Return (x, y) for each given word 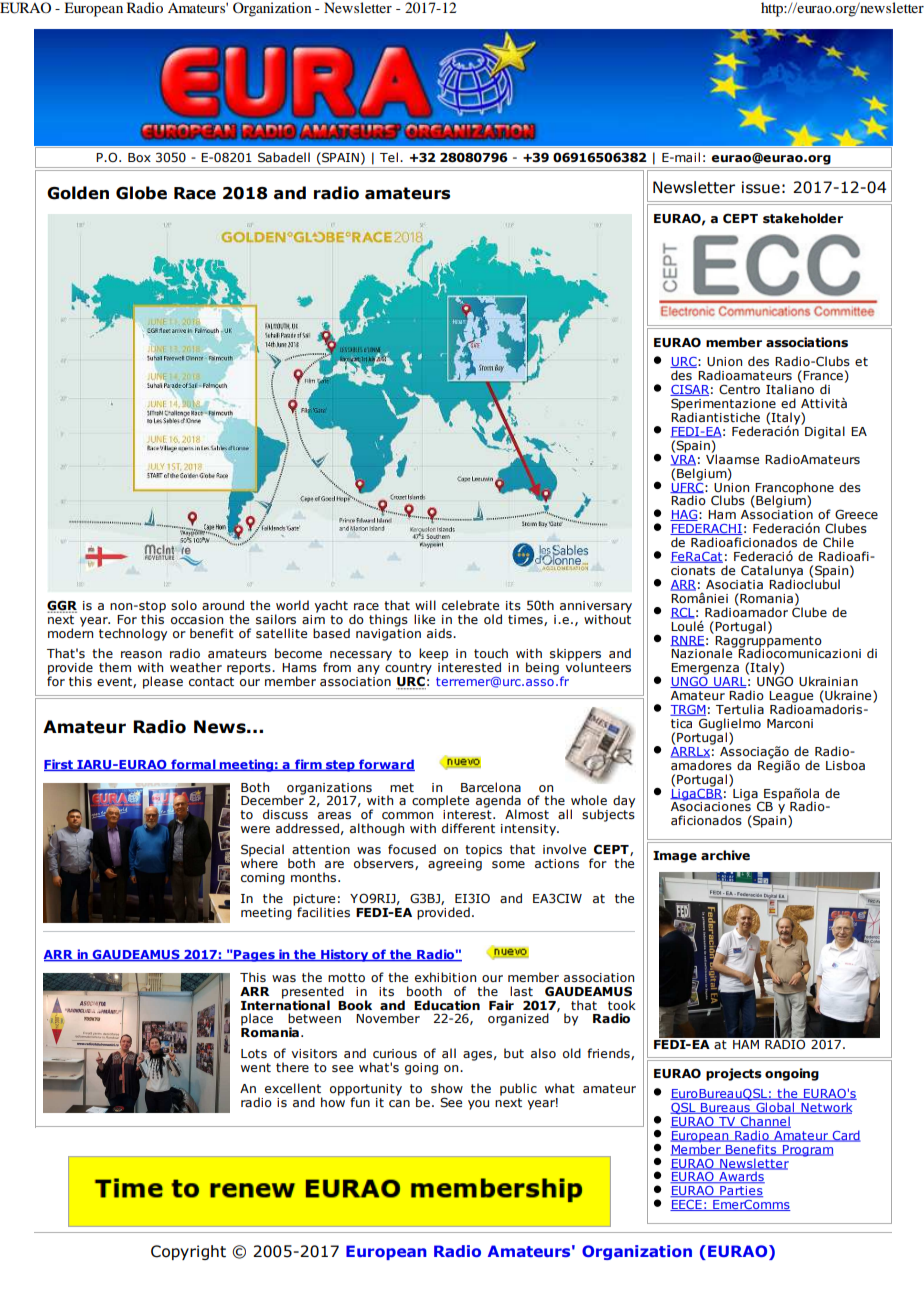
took (622, 1005)
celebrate (470, 605)
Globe (141, 193)
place (257, 1019)
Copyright (188, 1252)
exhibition (445, 977)
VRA (683, 459)
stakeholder (803, 218)
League (791, 698)
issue (761, 187)
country (408, 670)
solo (184, 605)
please (163, 682)
